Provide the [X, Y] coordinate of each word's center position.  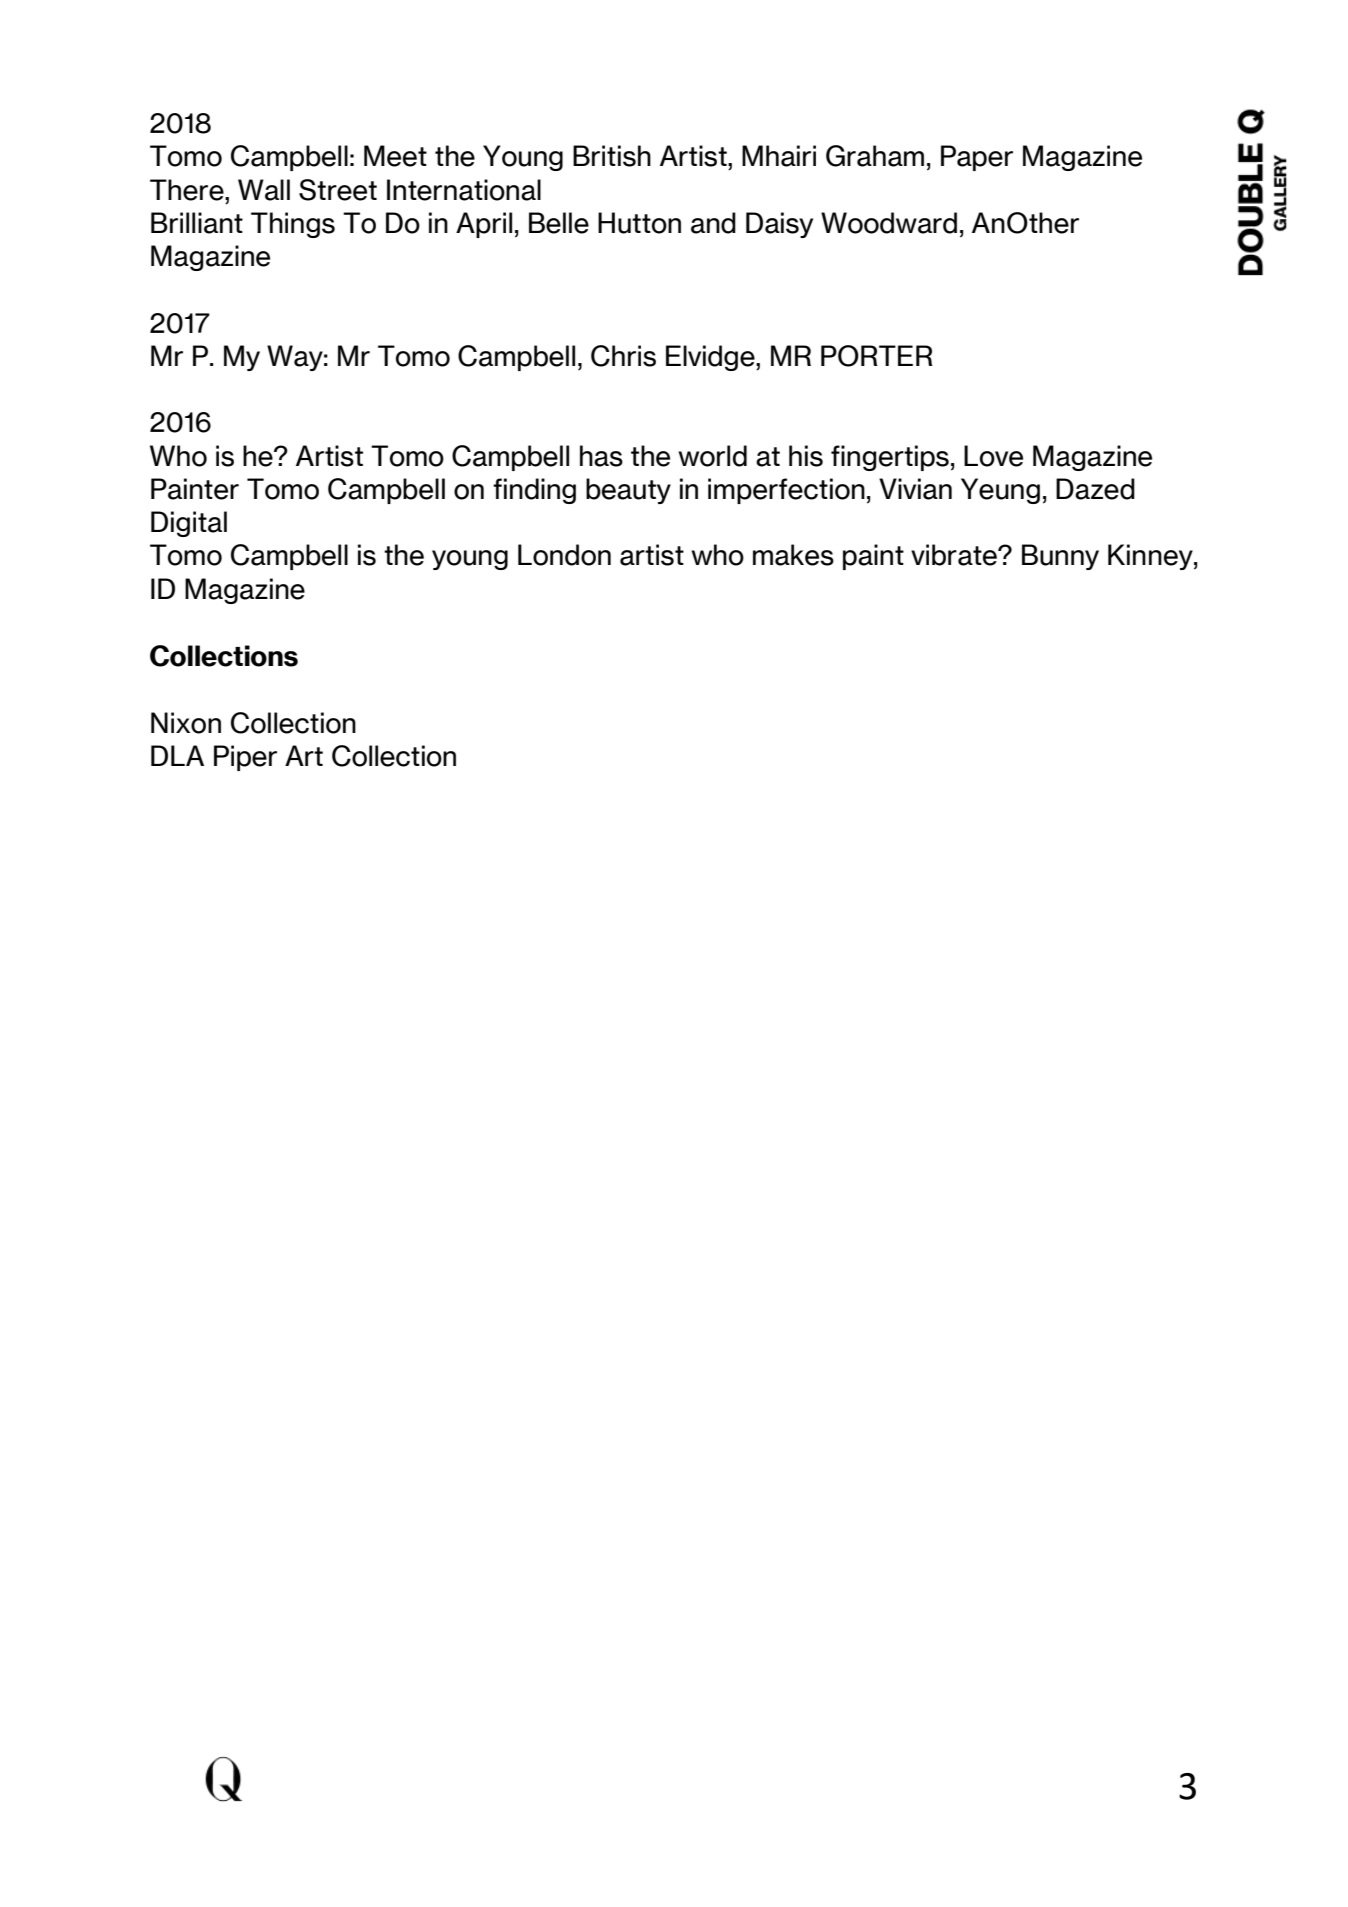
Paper [977, 158]
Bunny [1060, 557]
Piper [245, 758]
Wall [264, 190]
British [612, 156]
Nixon [186, 723]
